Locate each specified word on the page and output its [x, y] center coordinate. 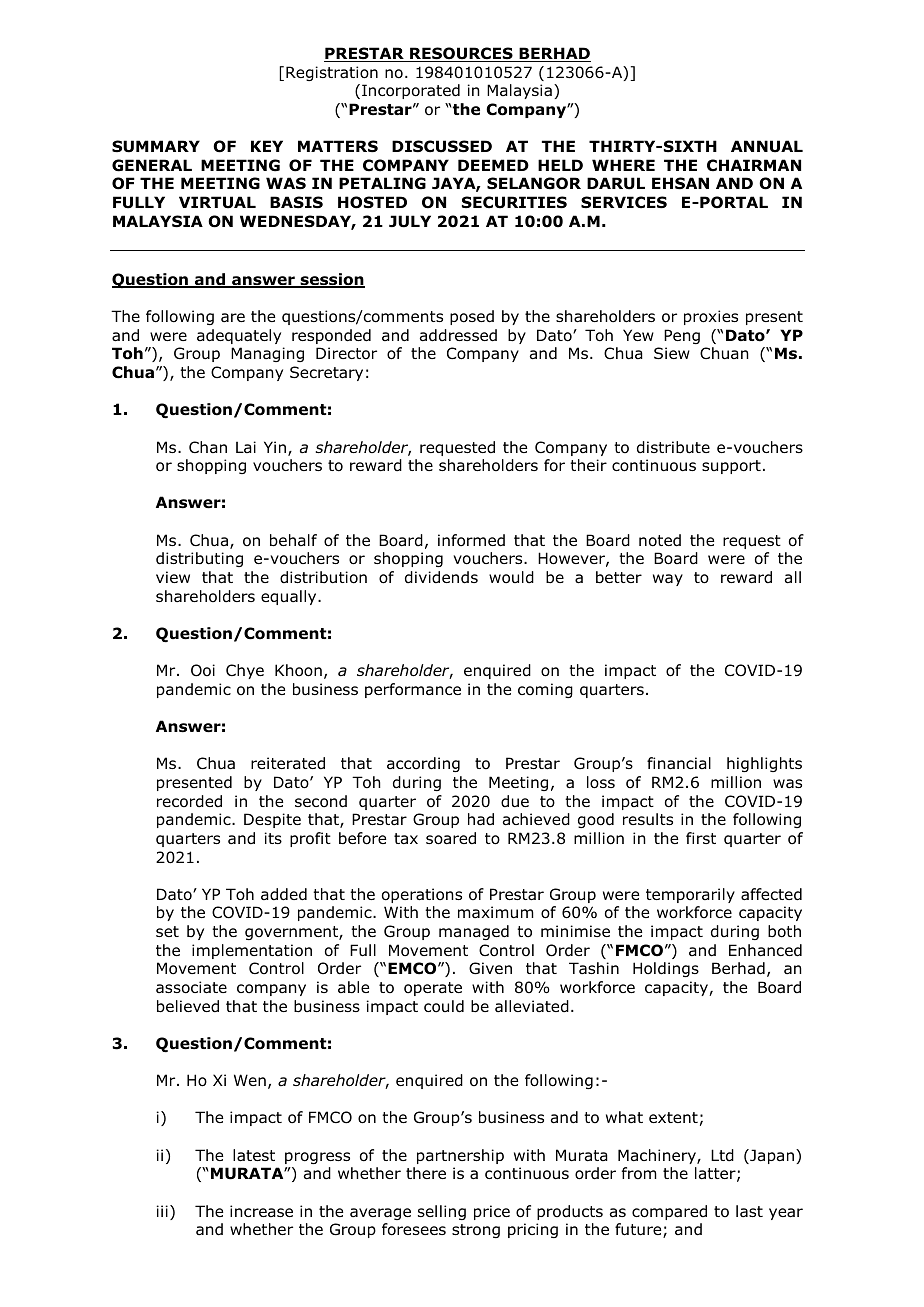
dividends [441, 577]
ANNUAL [767, 146]
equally [290, 597]
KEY [267, 146]
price [492, 1212]
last [749, 1211]
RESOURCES [461, 54]
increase [261, 1211]
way [668, 580]
